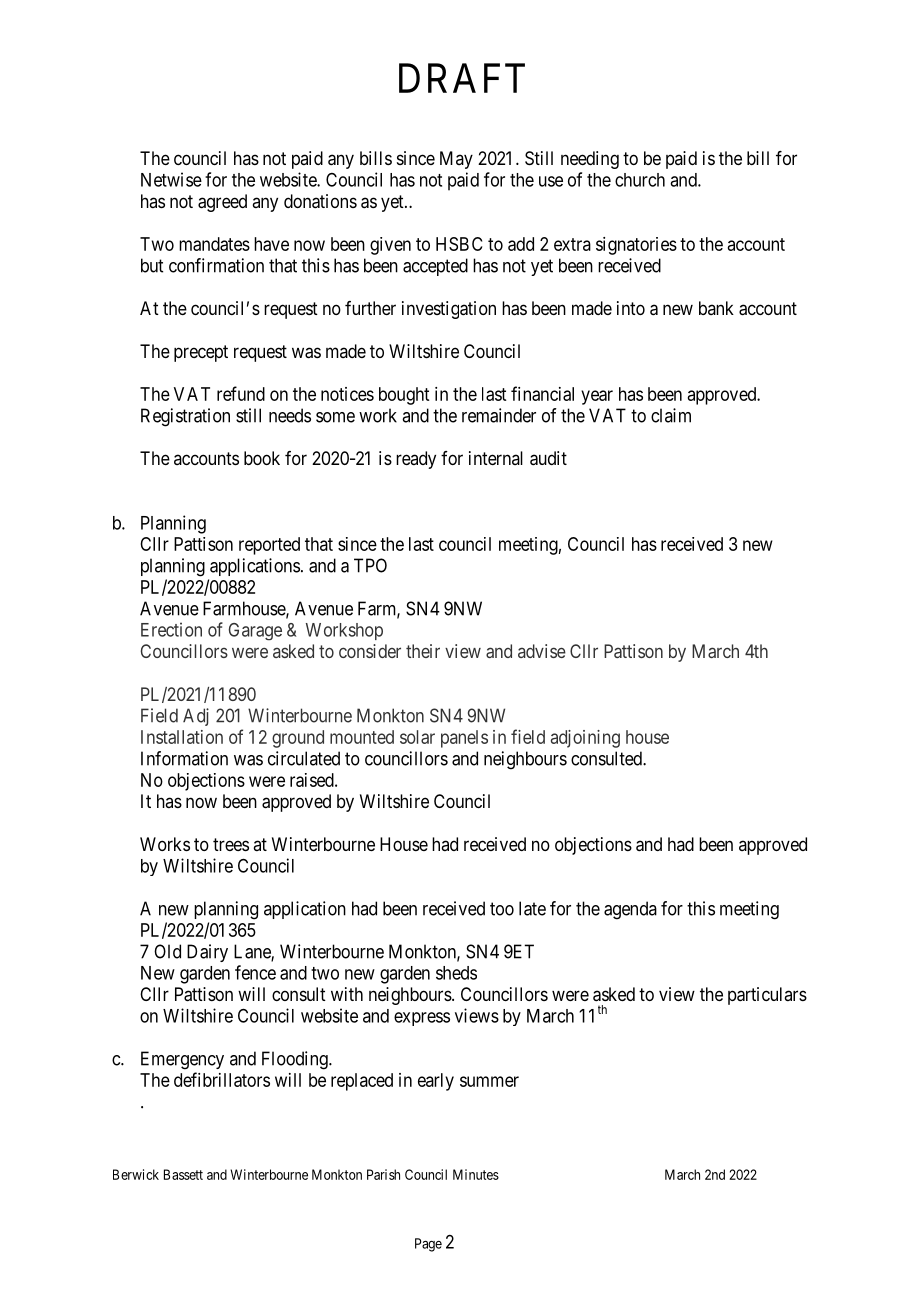 This page has width=924, height=1308. What do you see at coordinates (231, 844) in the page?
I see `trees` at bounding box center [231, 844].
